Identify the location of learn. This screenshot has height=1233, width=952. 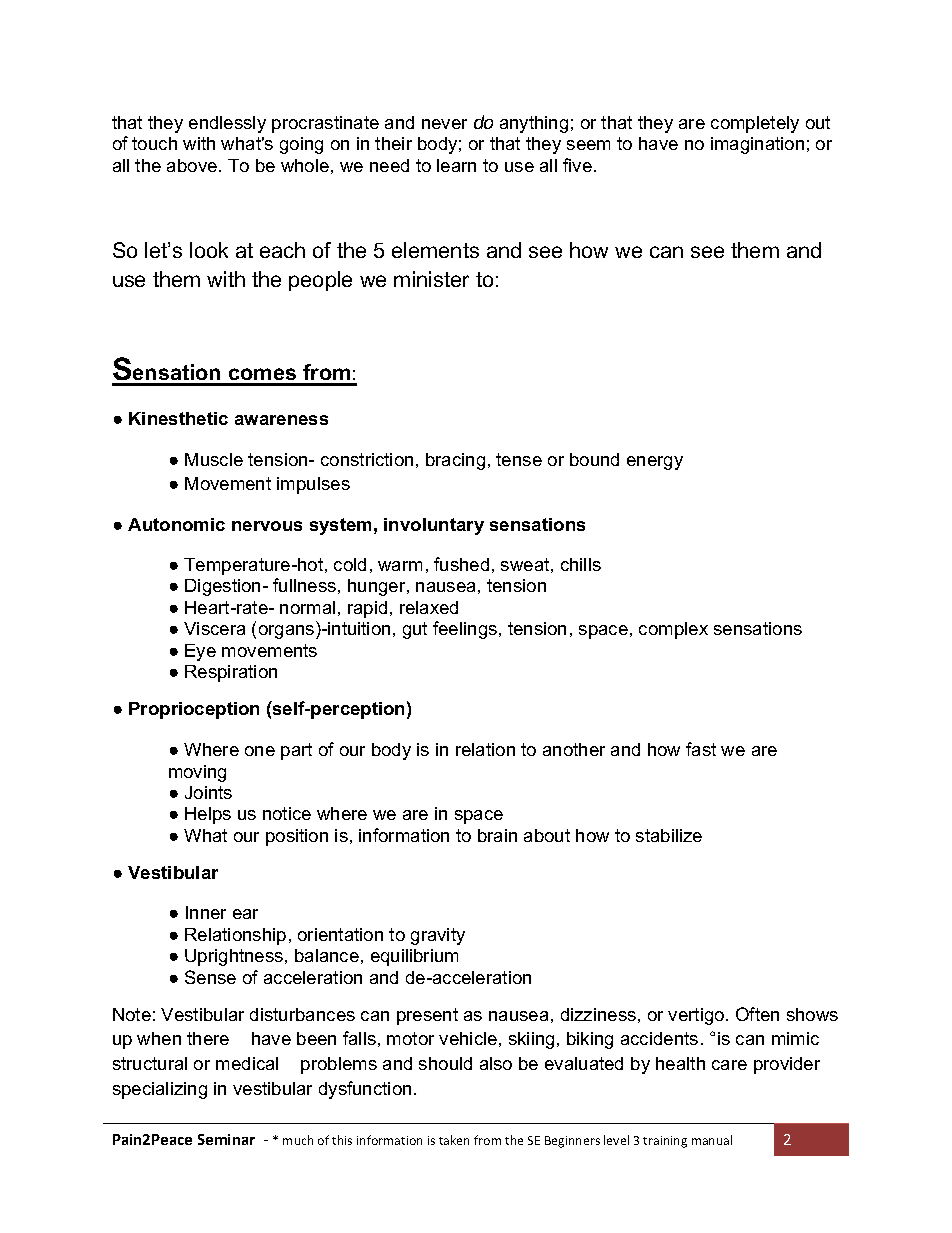
(456, 165).
